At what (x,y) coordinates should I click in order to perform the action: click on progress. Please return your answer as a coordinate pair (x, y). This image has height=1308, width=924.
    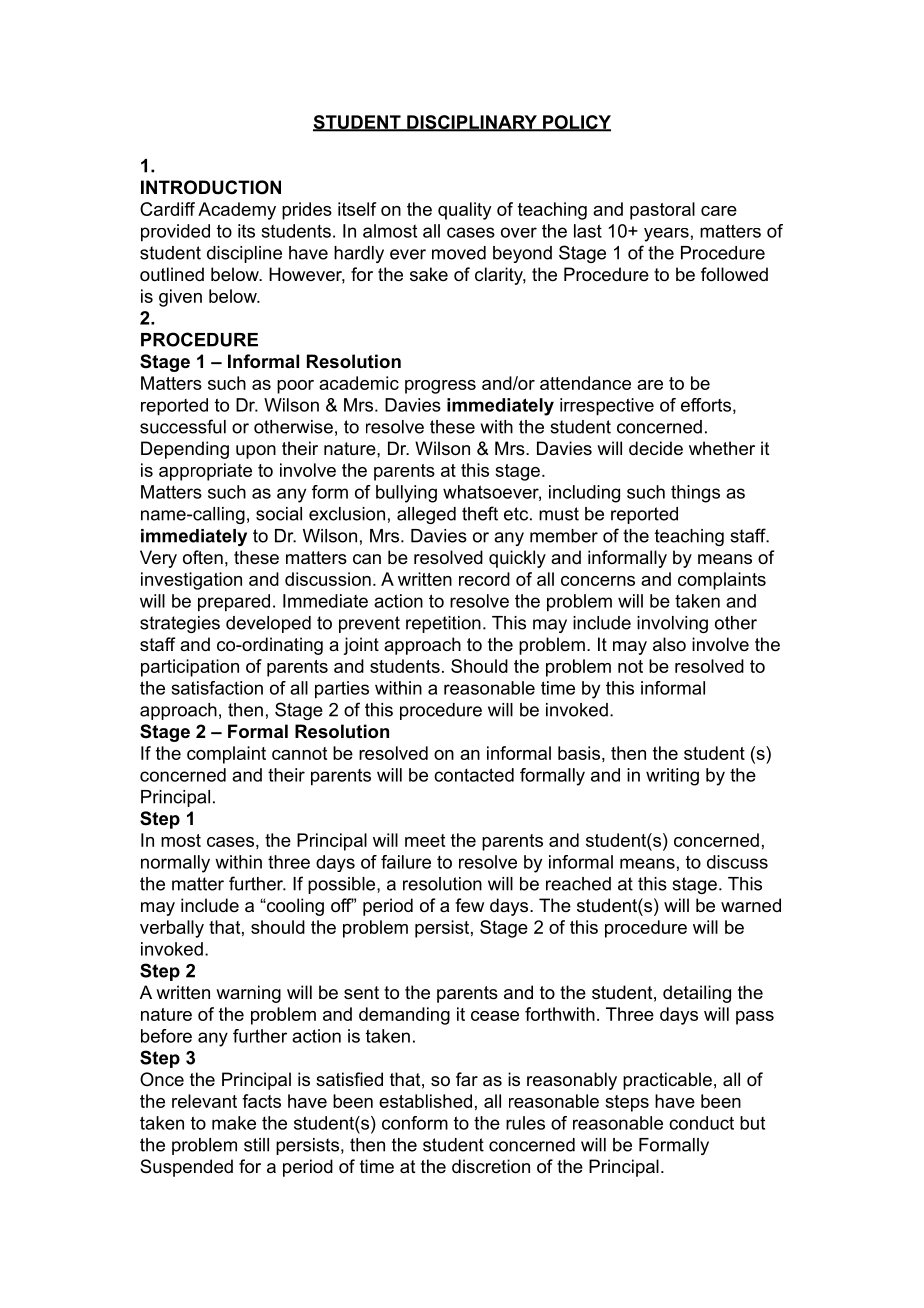
    Looking at the image, I should click on (440, 387).
